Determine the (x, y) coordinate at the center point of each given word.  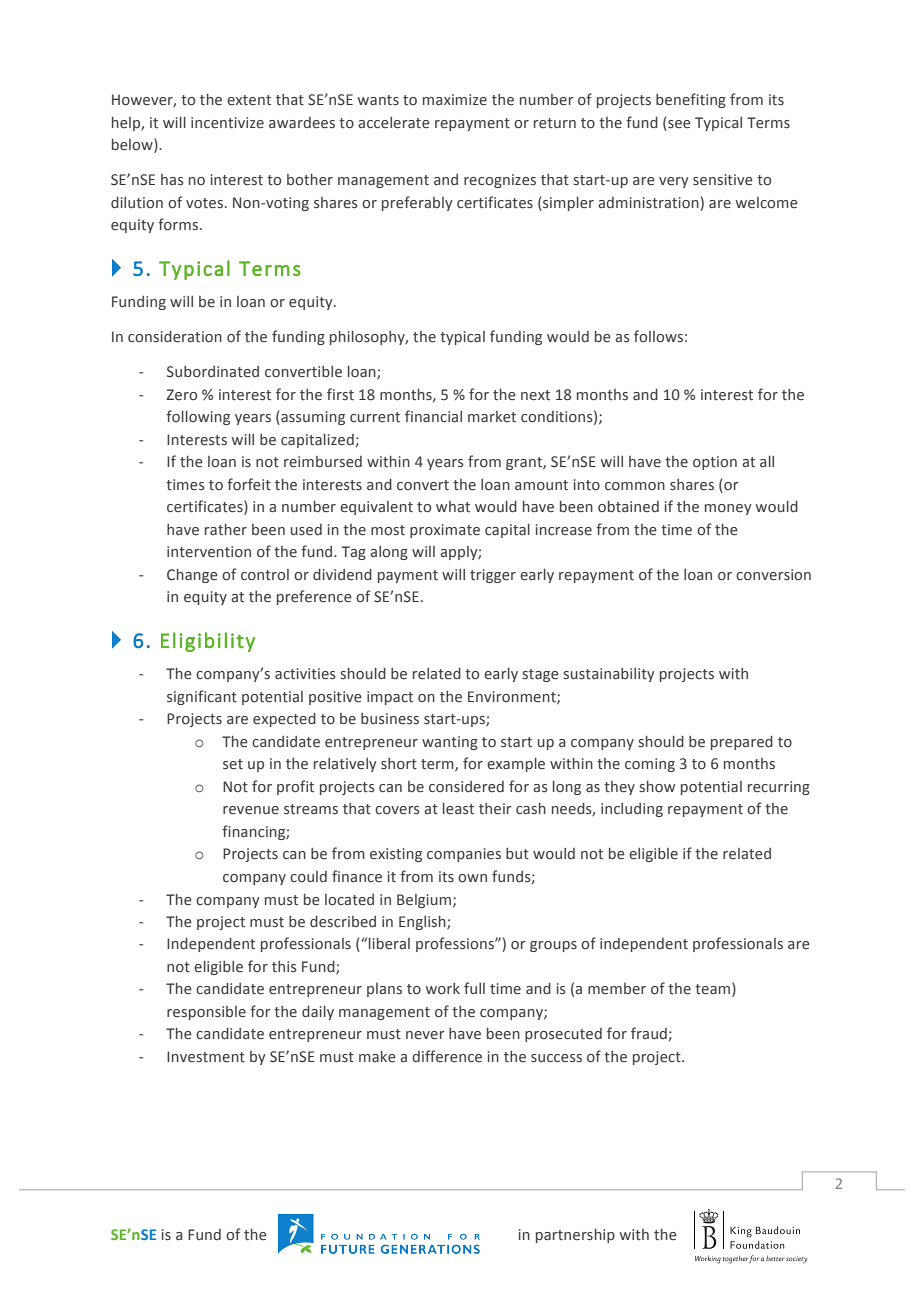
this (284, 967)
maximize (455, 100)
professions (456, 944)
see (678, 125)
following (198, 417)
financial (433, 416)
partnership (575, 1236)
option (715, 463)
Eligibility (208, 642)
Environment (513, 697)
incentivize (227, 123)
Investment (206, 1057)
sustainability (609, 675)
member (617, 989)
